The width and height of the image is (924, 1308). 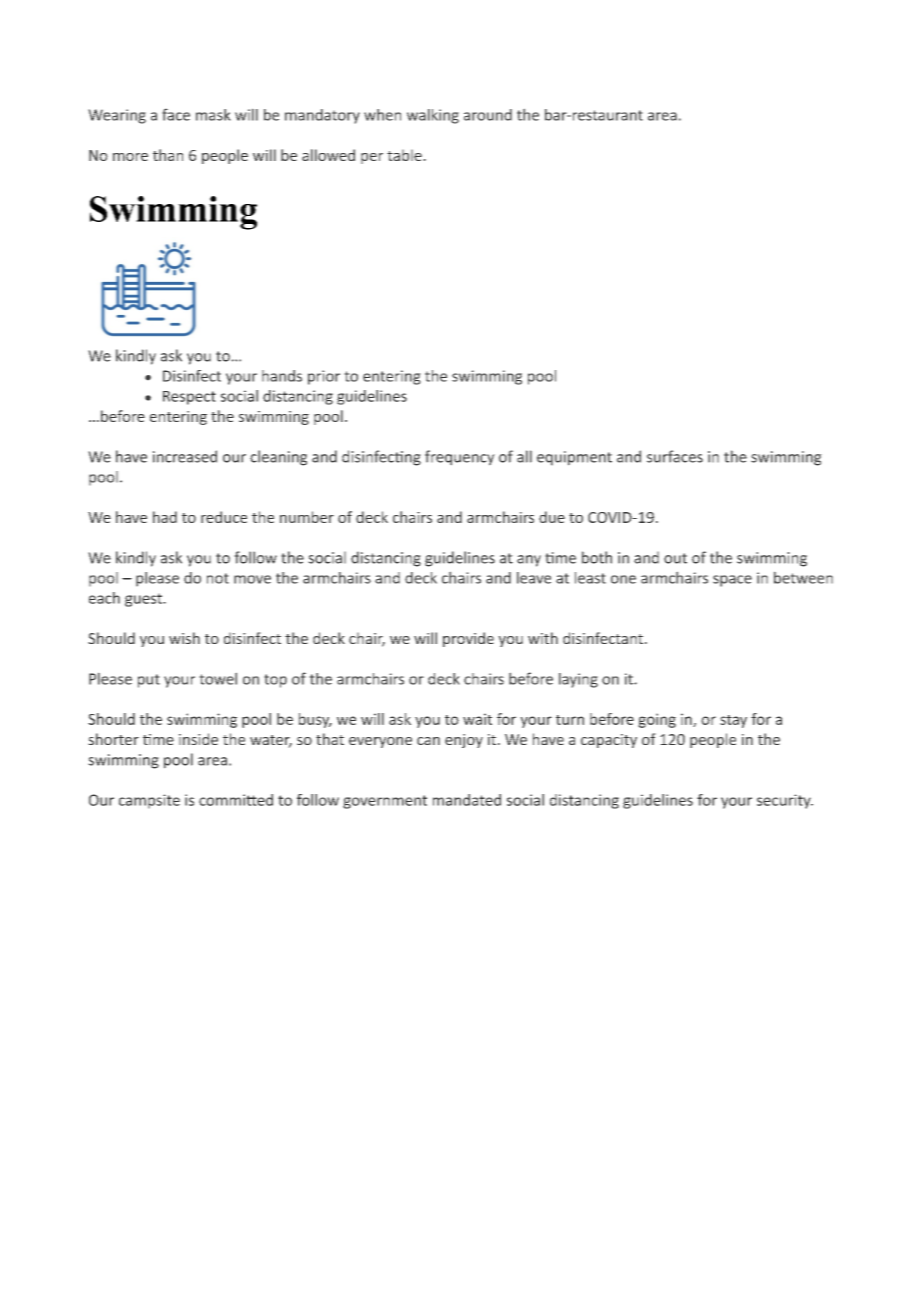 What do you see at coordinates (168, 155) in the image?
I see `than` at bounding box center [168, 155].
